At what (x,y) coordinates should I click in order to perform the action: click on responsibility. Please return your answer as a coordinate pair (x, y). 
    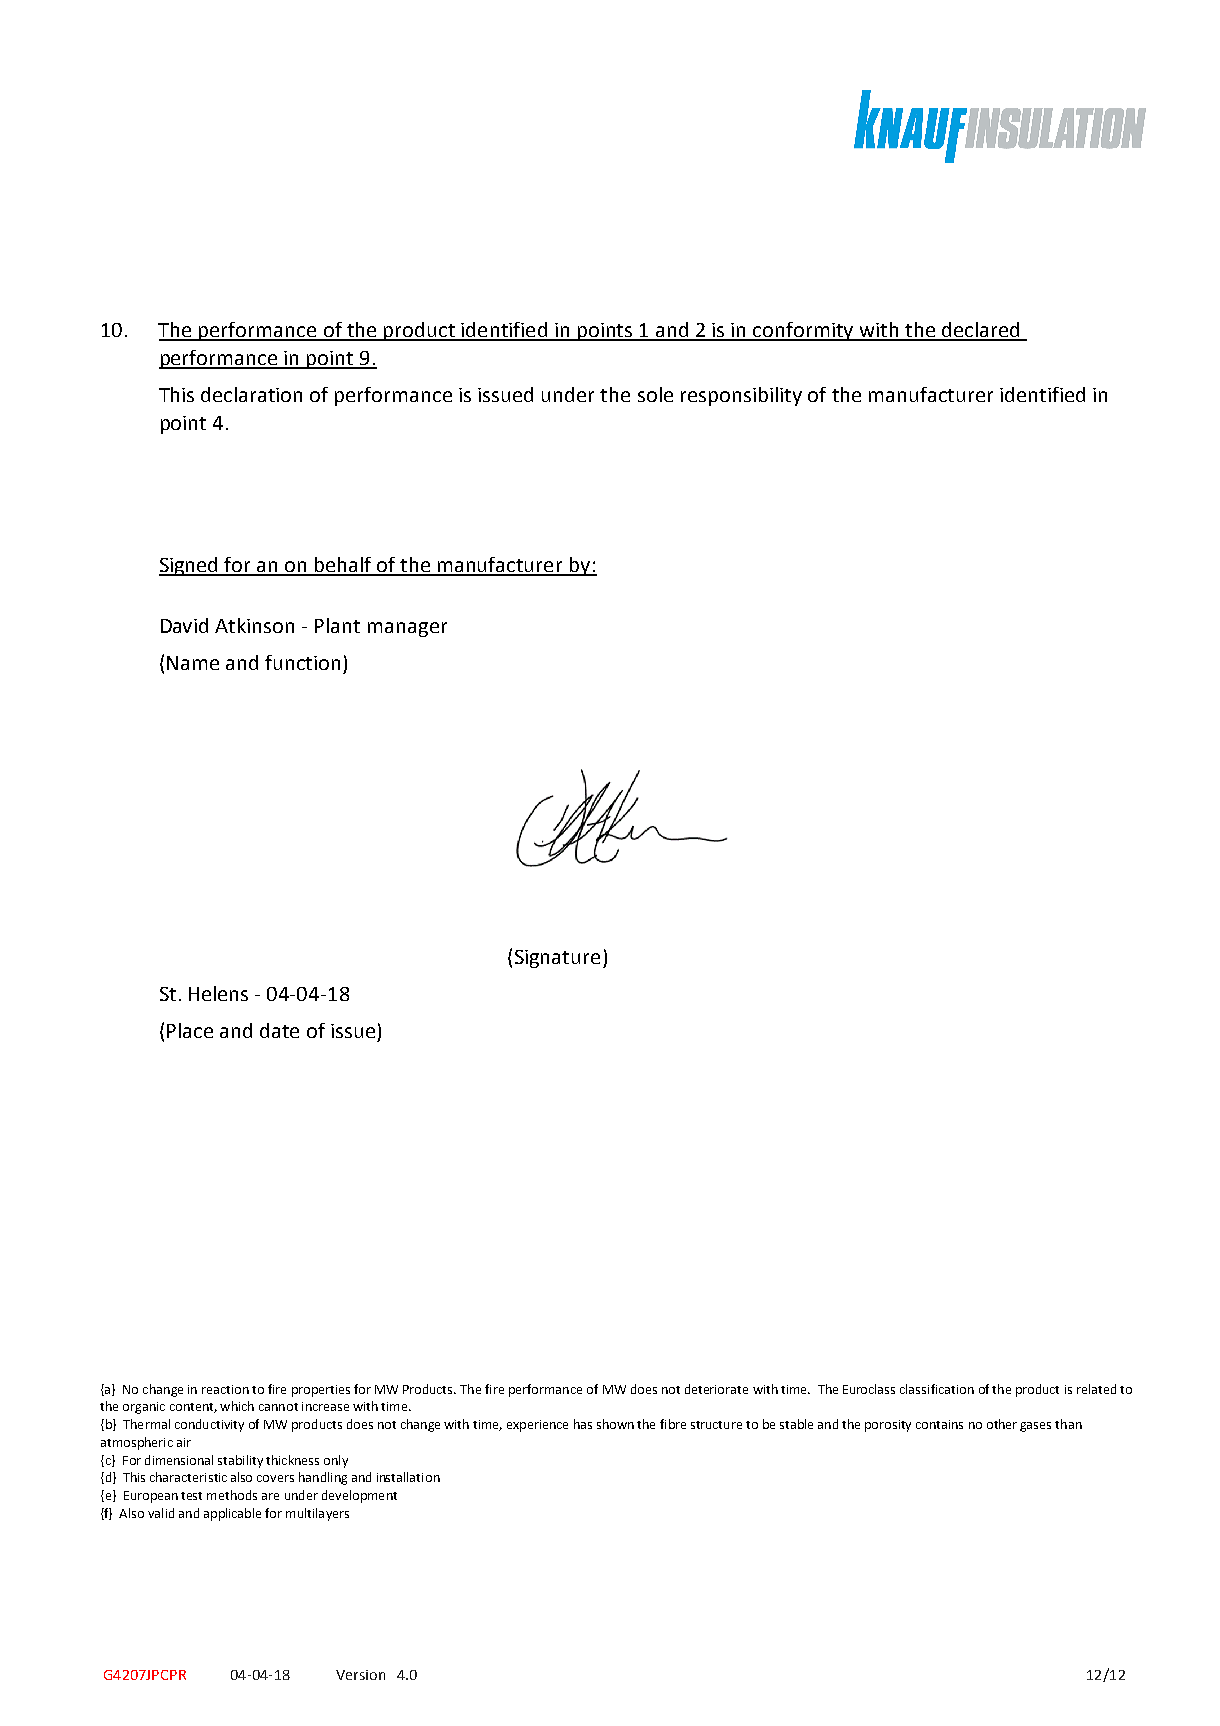
    Looking at the image, I should click on (741, 396).
